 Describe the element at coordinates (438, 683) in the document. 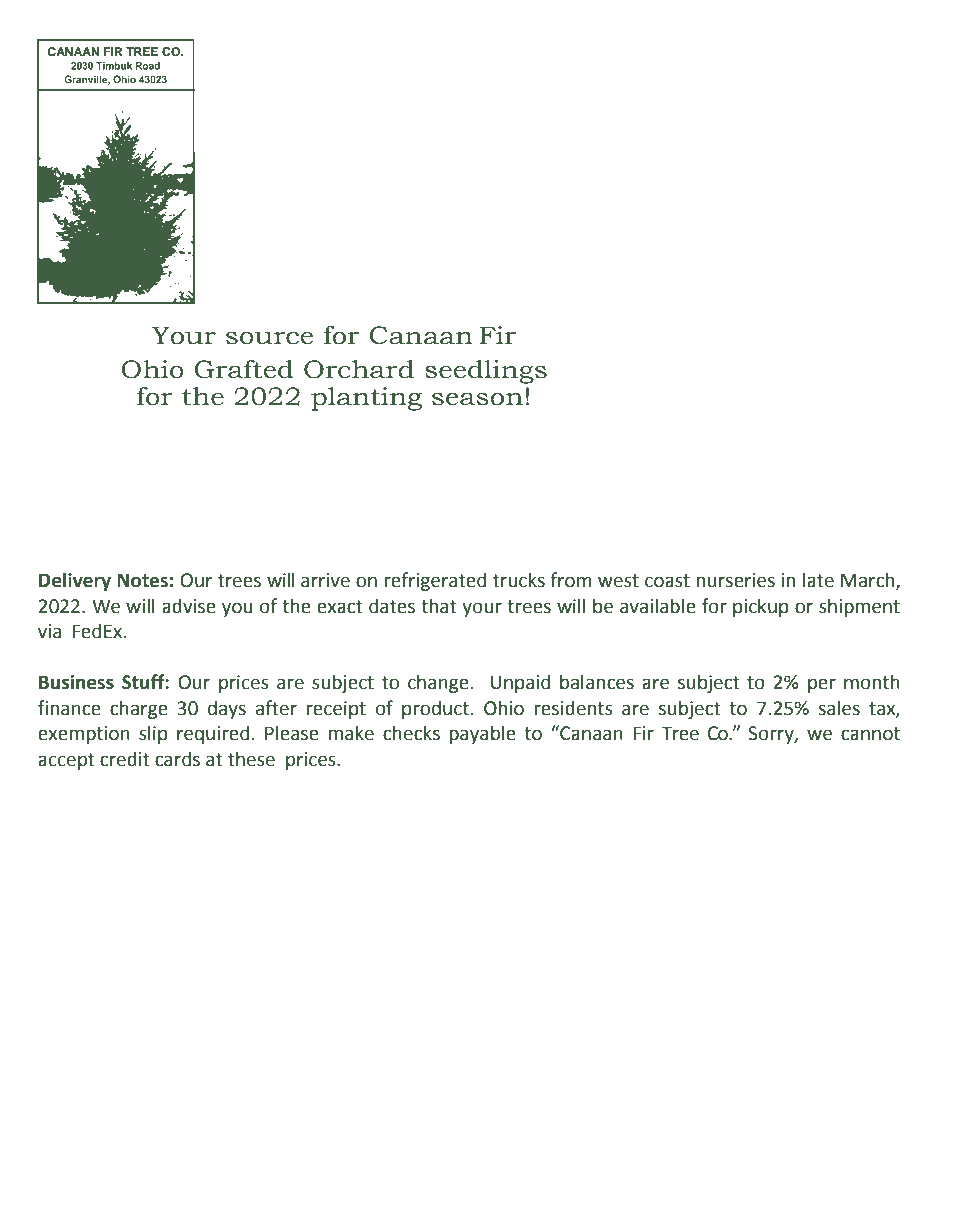

I see `change` at that location.
